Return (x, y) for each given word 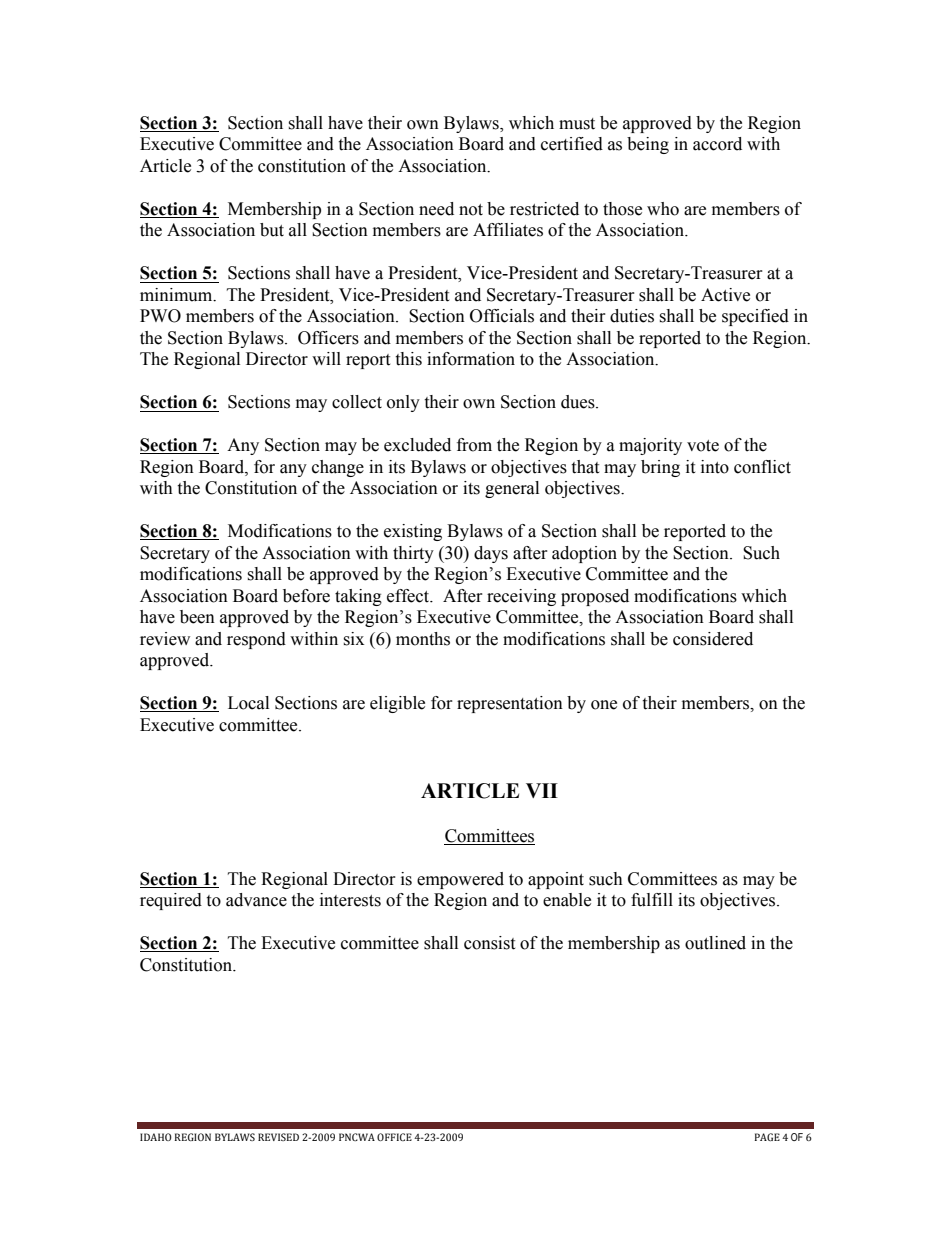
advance (256, 900)
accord (717, 144)
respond (256, 640)
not (471, 210)
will (326, 358)
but (272, 230)
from (474, 445)
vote (703, 446)
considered (713, 639)
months (423, 639)
